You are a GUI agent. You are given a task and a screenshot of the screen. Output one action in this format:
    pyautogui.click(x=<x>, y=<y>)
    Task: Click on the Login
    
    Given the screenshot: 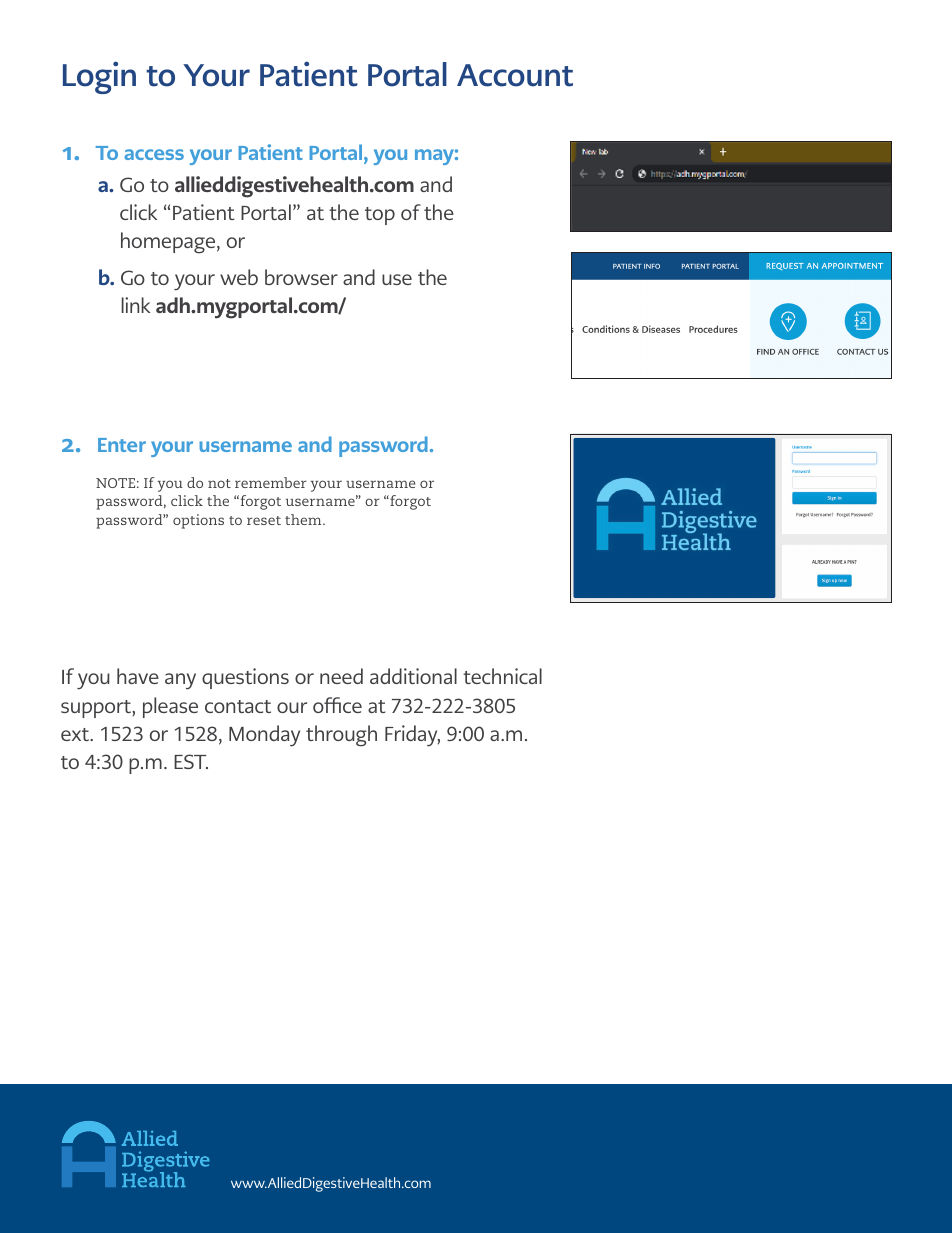 What is the action you would take?
    pyautogui.click(x=99, y=77)
